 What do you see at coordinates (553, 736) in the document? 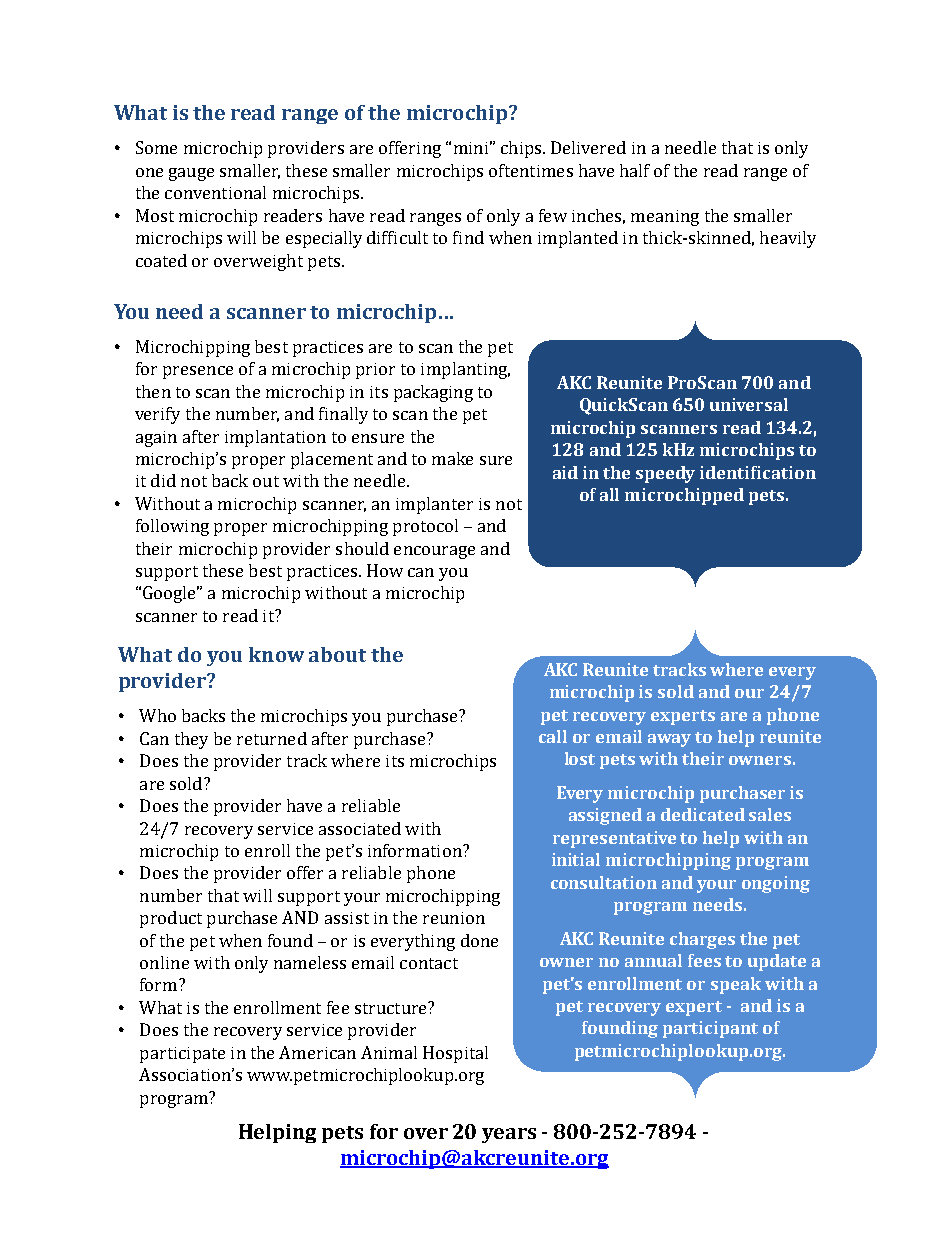
I see `call` at bounding box center [553, 736].
